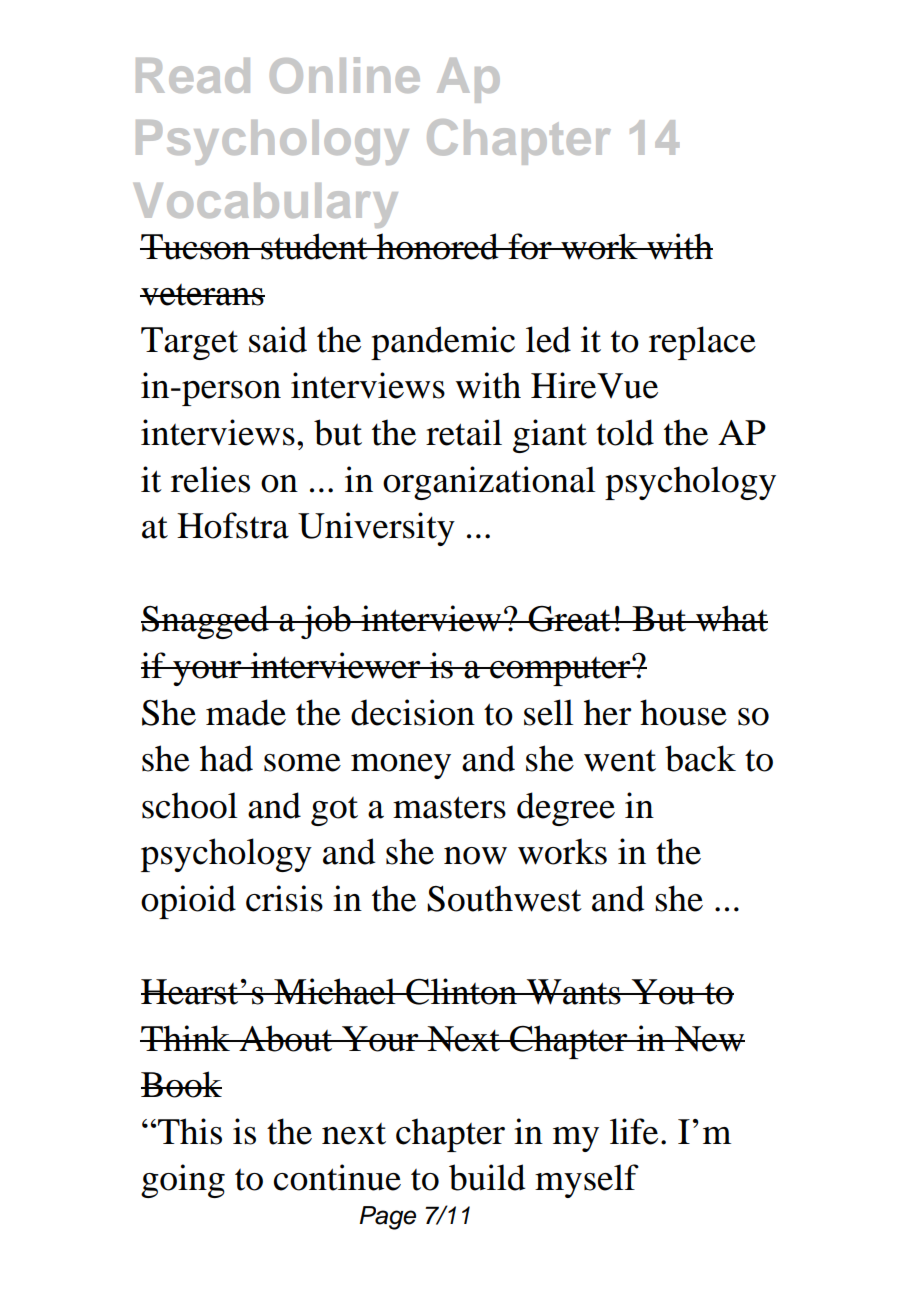  What do you see at coordinates (700, 758) in the page?
I see `back` at bounding box center [700, 758].
